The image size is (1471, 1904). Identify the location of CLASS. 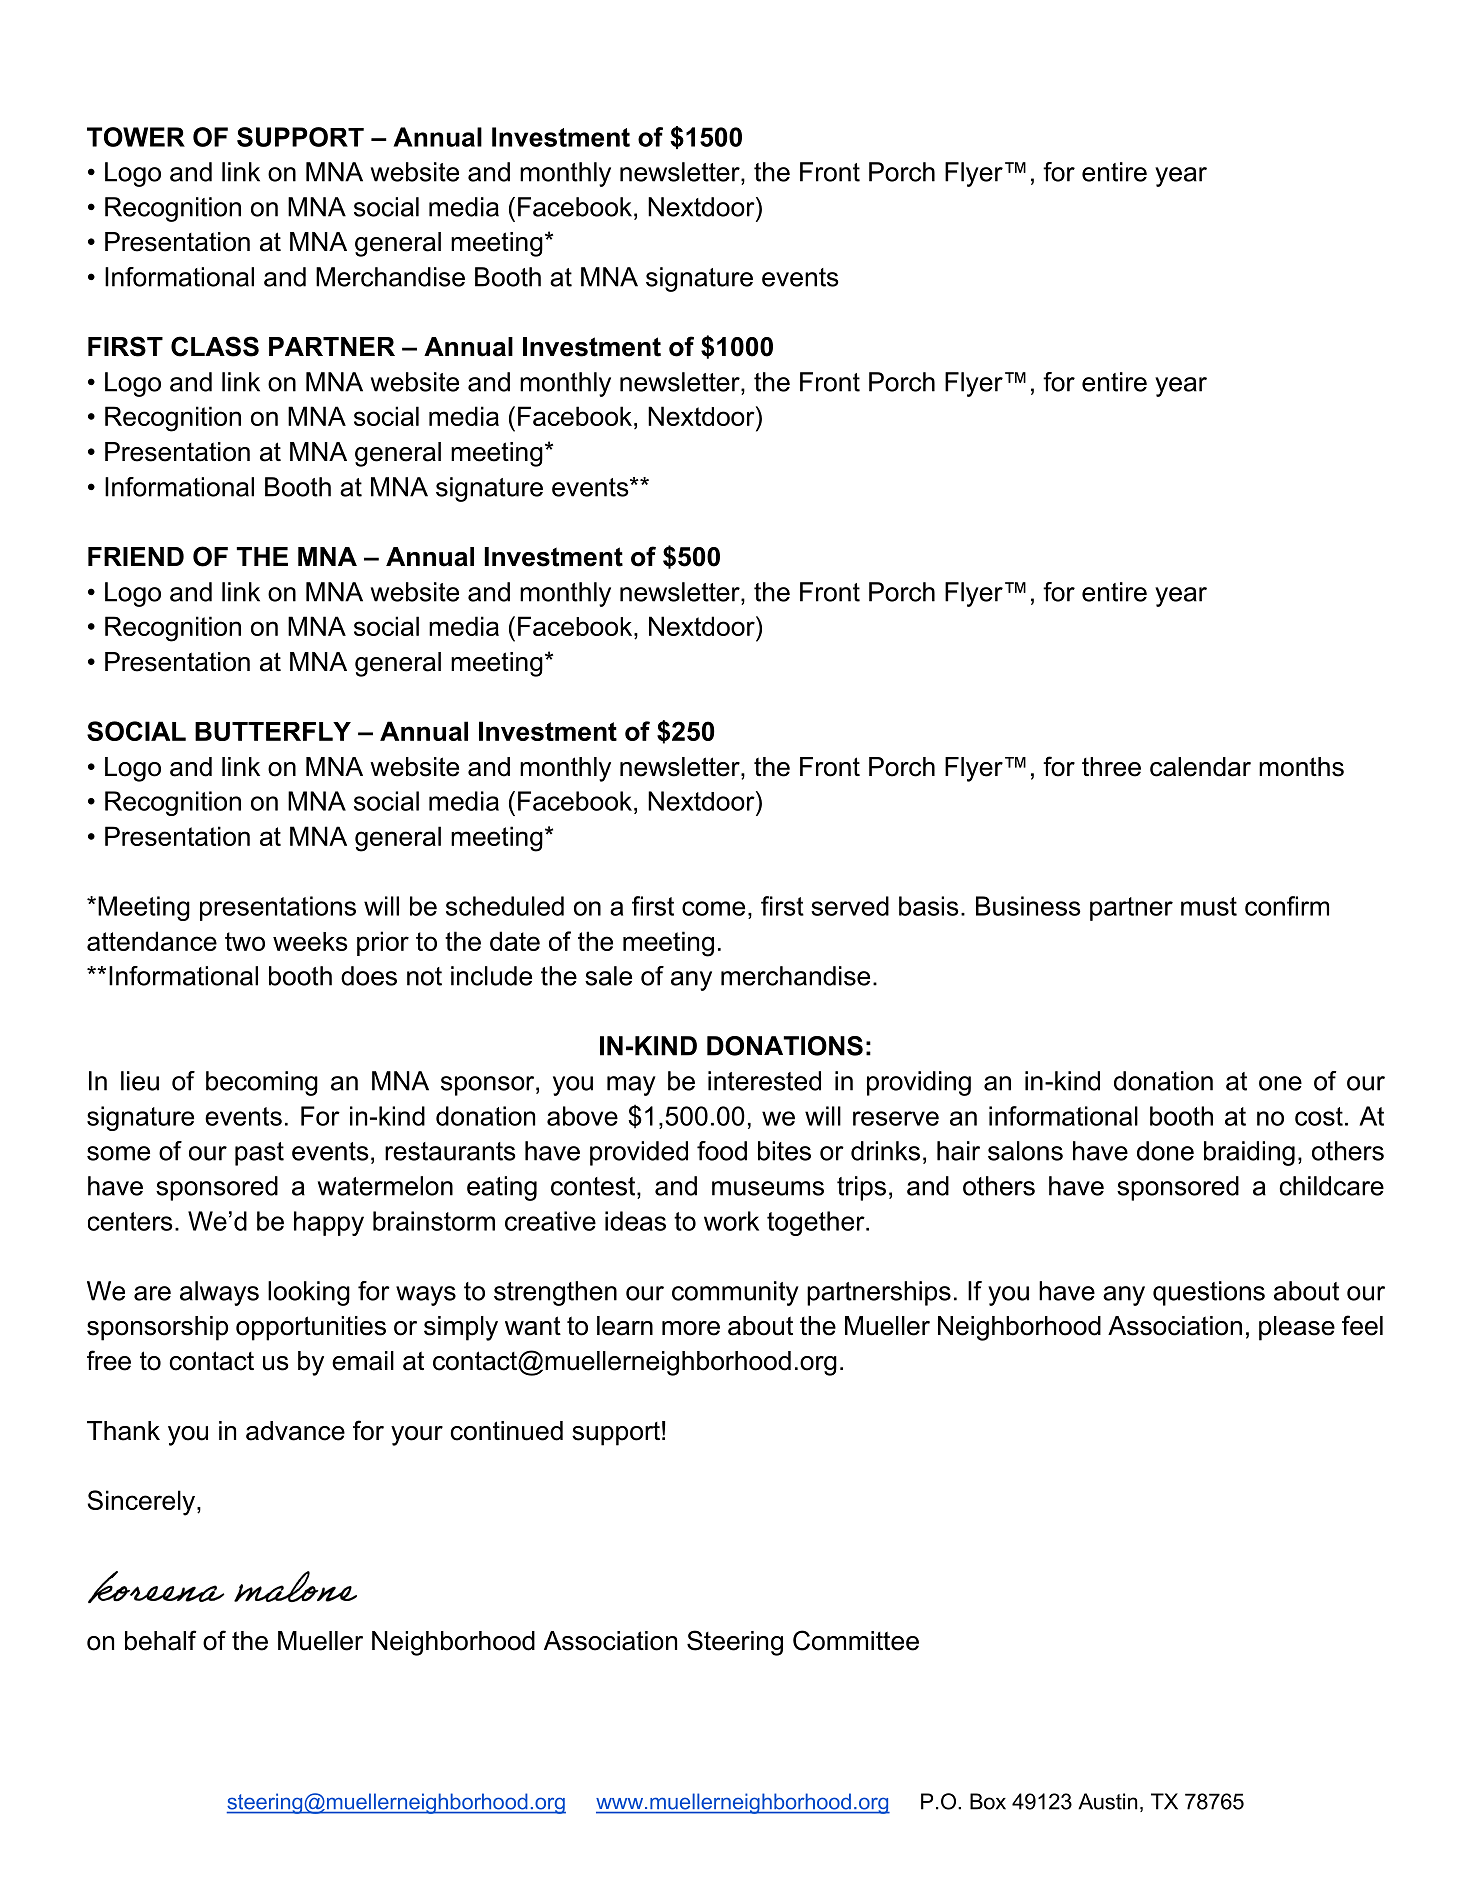
(215, 346).
